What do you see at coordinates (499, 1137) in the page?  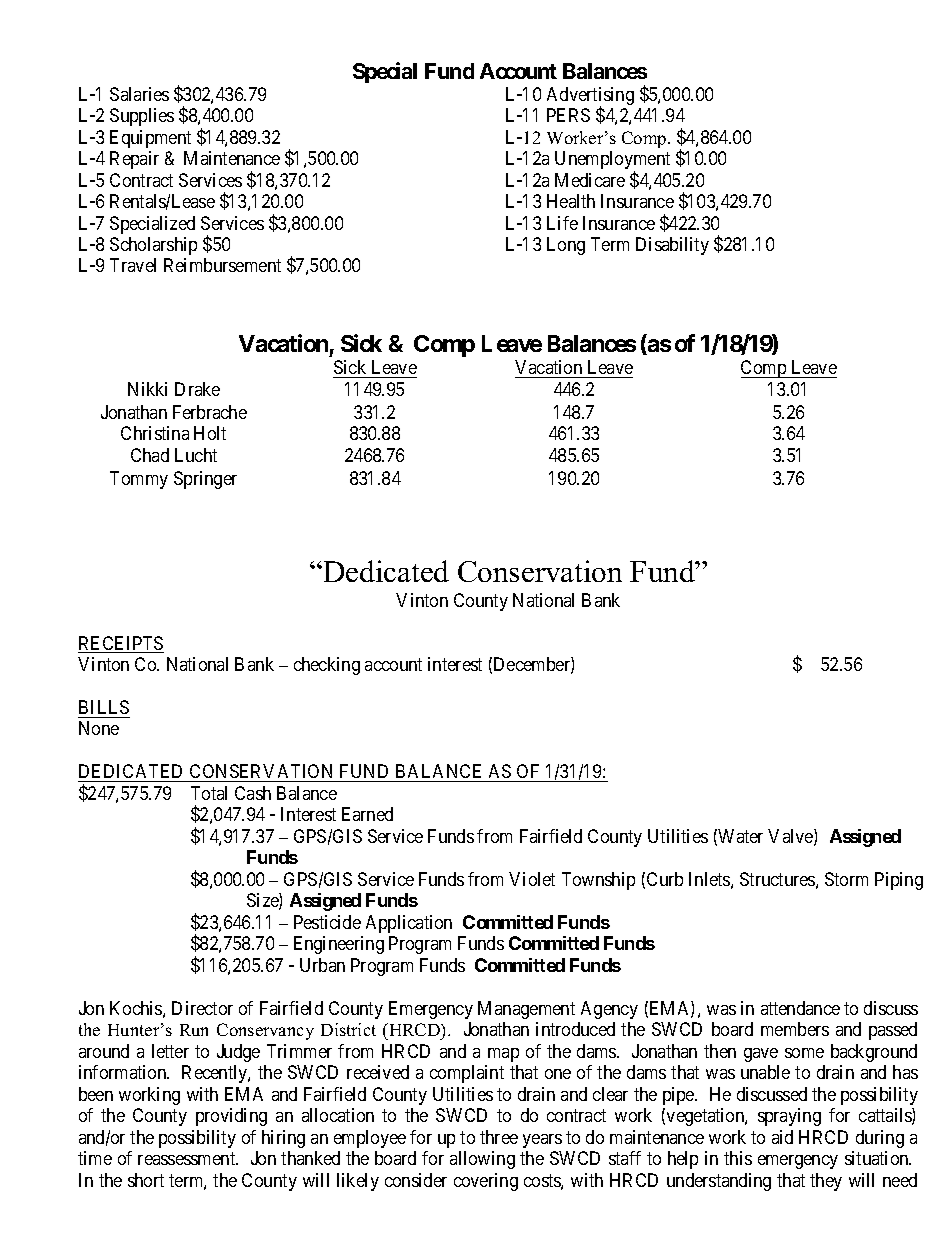 I see `three` at bounding box center [499, 1137].
